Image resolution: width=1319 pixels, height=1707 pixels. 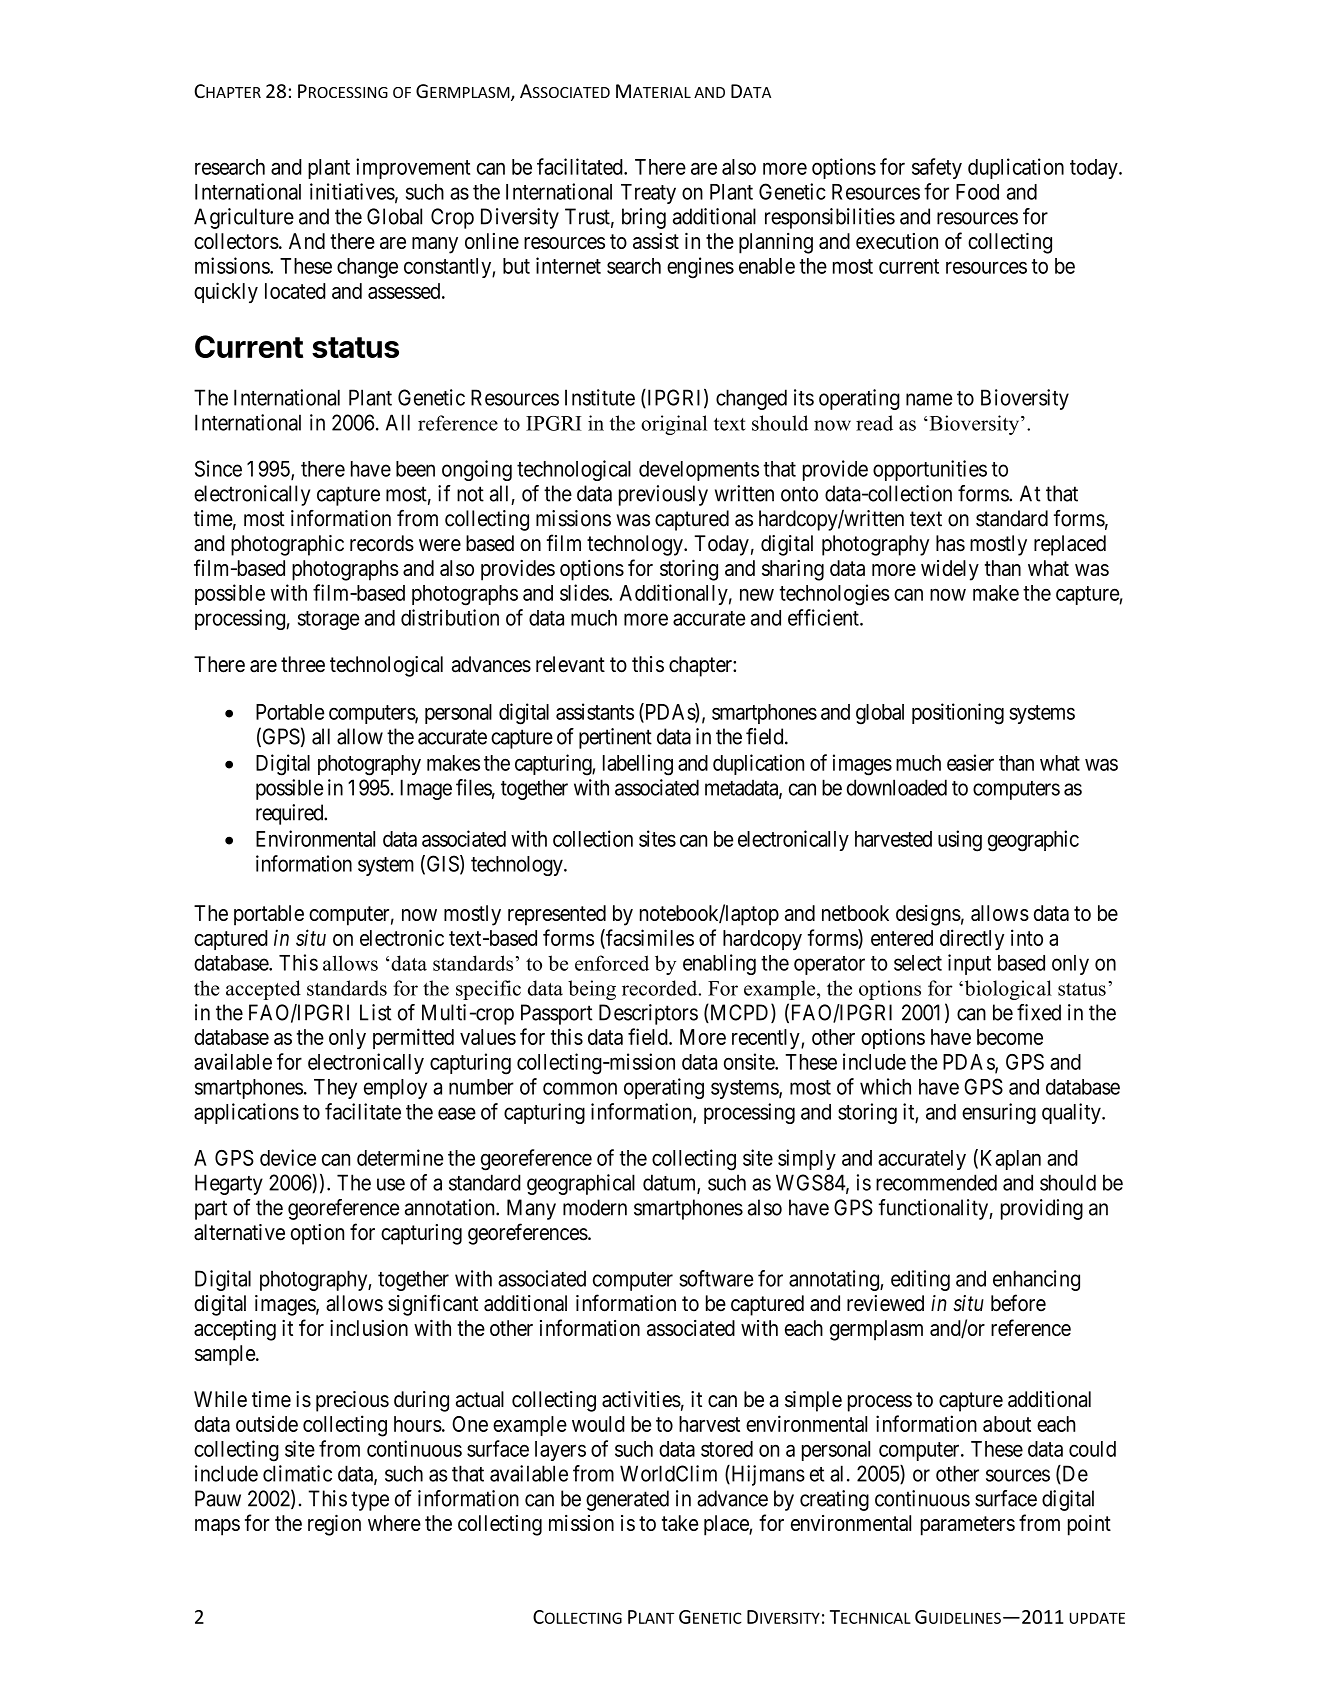 What do you see at coordinates (958, 714) in the screenshot?
I see `positioning` at bounding box center [958, 714].
